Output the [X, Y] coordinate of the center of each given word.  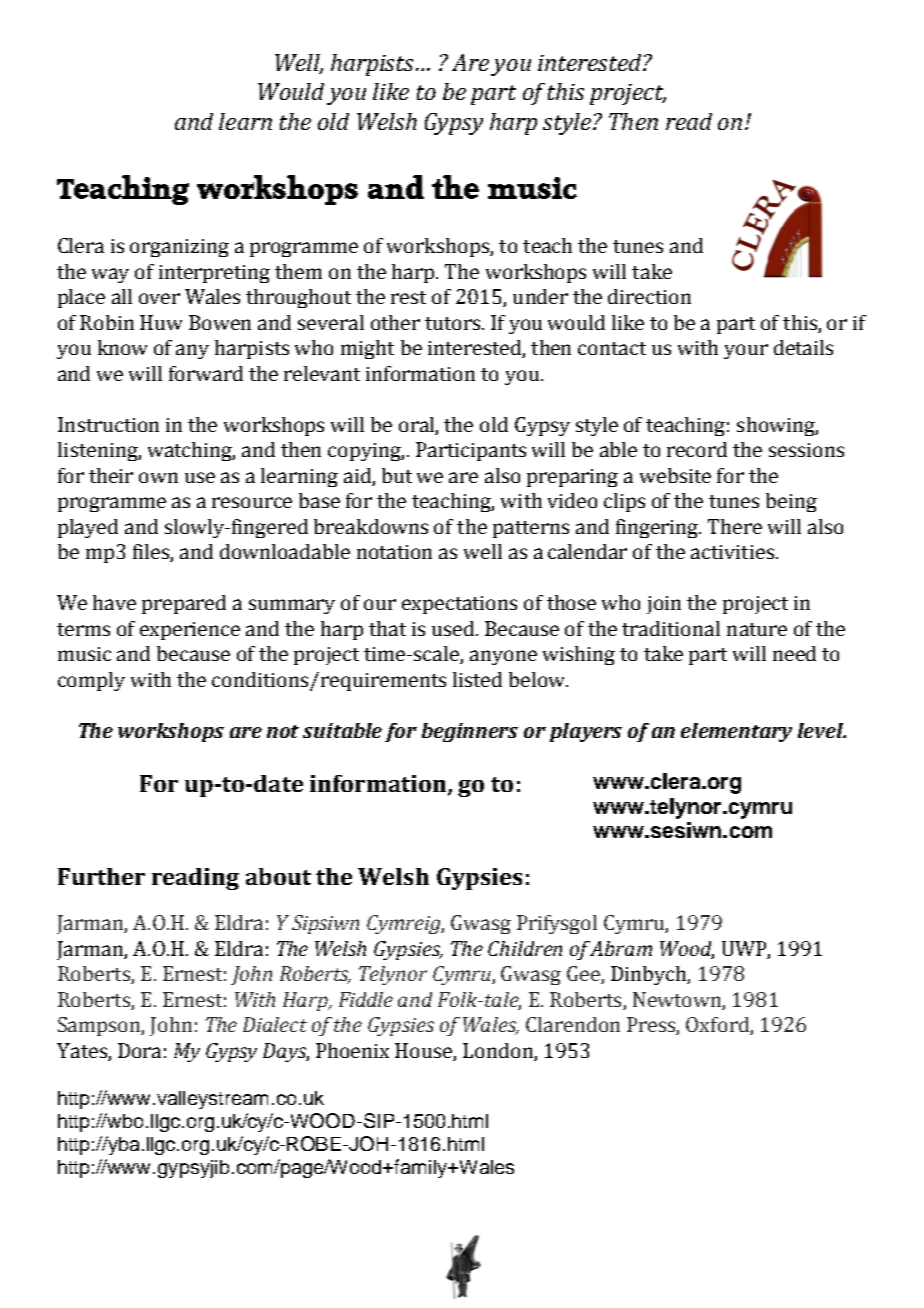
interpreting [214, 274]
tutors [454, 323]
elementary [736, 732]
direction [649, 296]
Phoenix [352, 1050]
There [735, 526]
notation [394, 552]
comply [91, 681]
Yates [82, 1050]
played [88, 528]
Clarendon [573, 1024]
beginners [470, 732]
